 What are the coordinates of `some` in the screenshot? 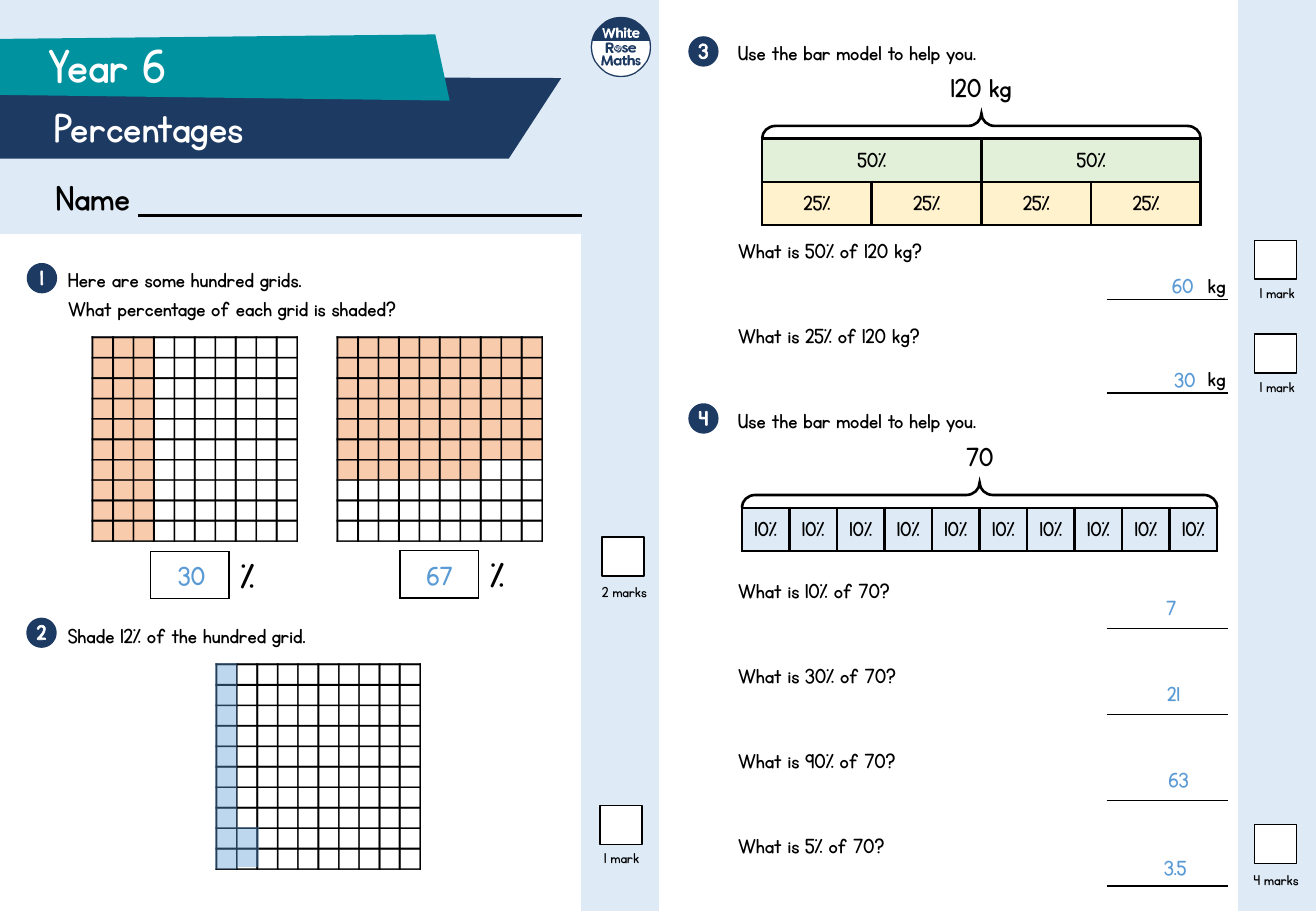 It's located at (165, 283).
